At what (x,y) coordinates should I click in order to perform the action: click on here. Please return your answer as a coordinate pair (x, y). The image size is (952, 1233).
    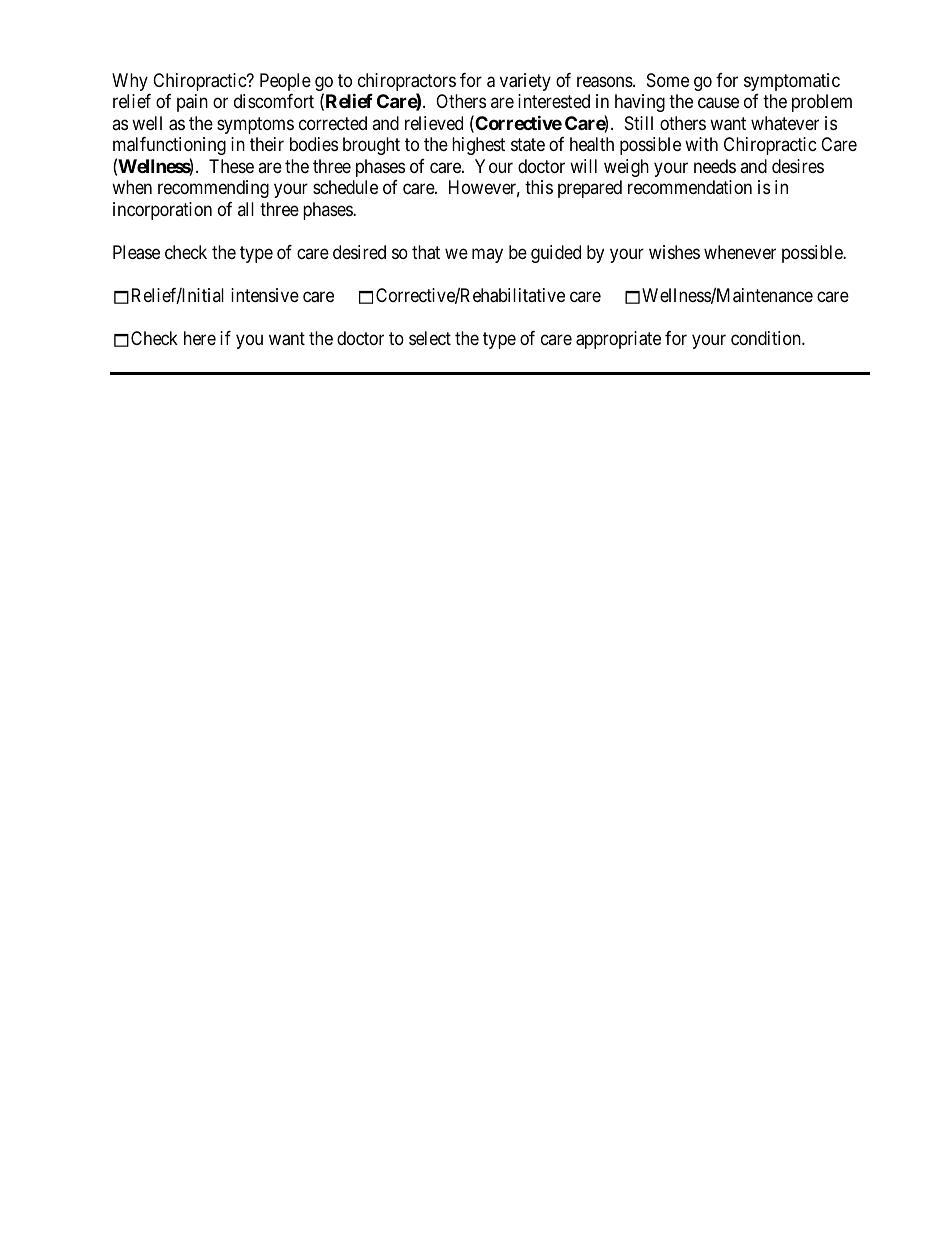
    Looking at the image, I should click on (200, 338).
